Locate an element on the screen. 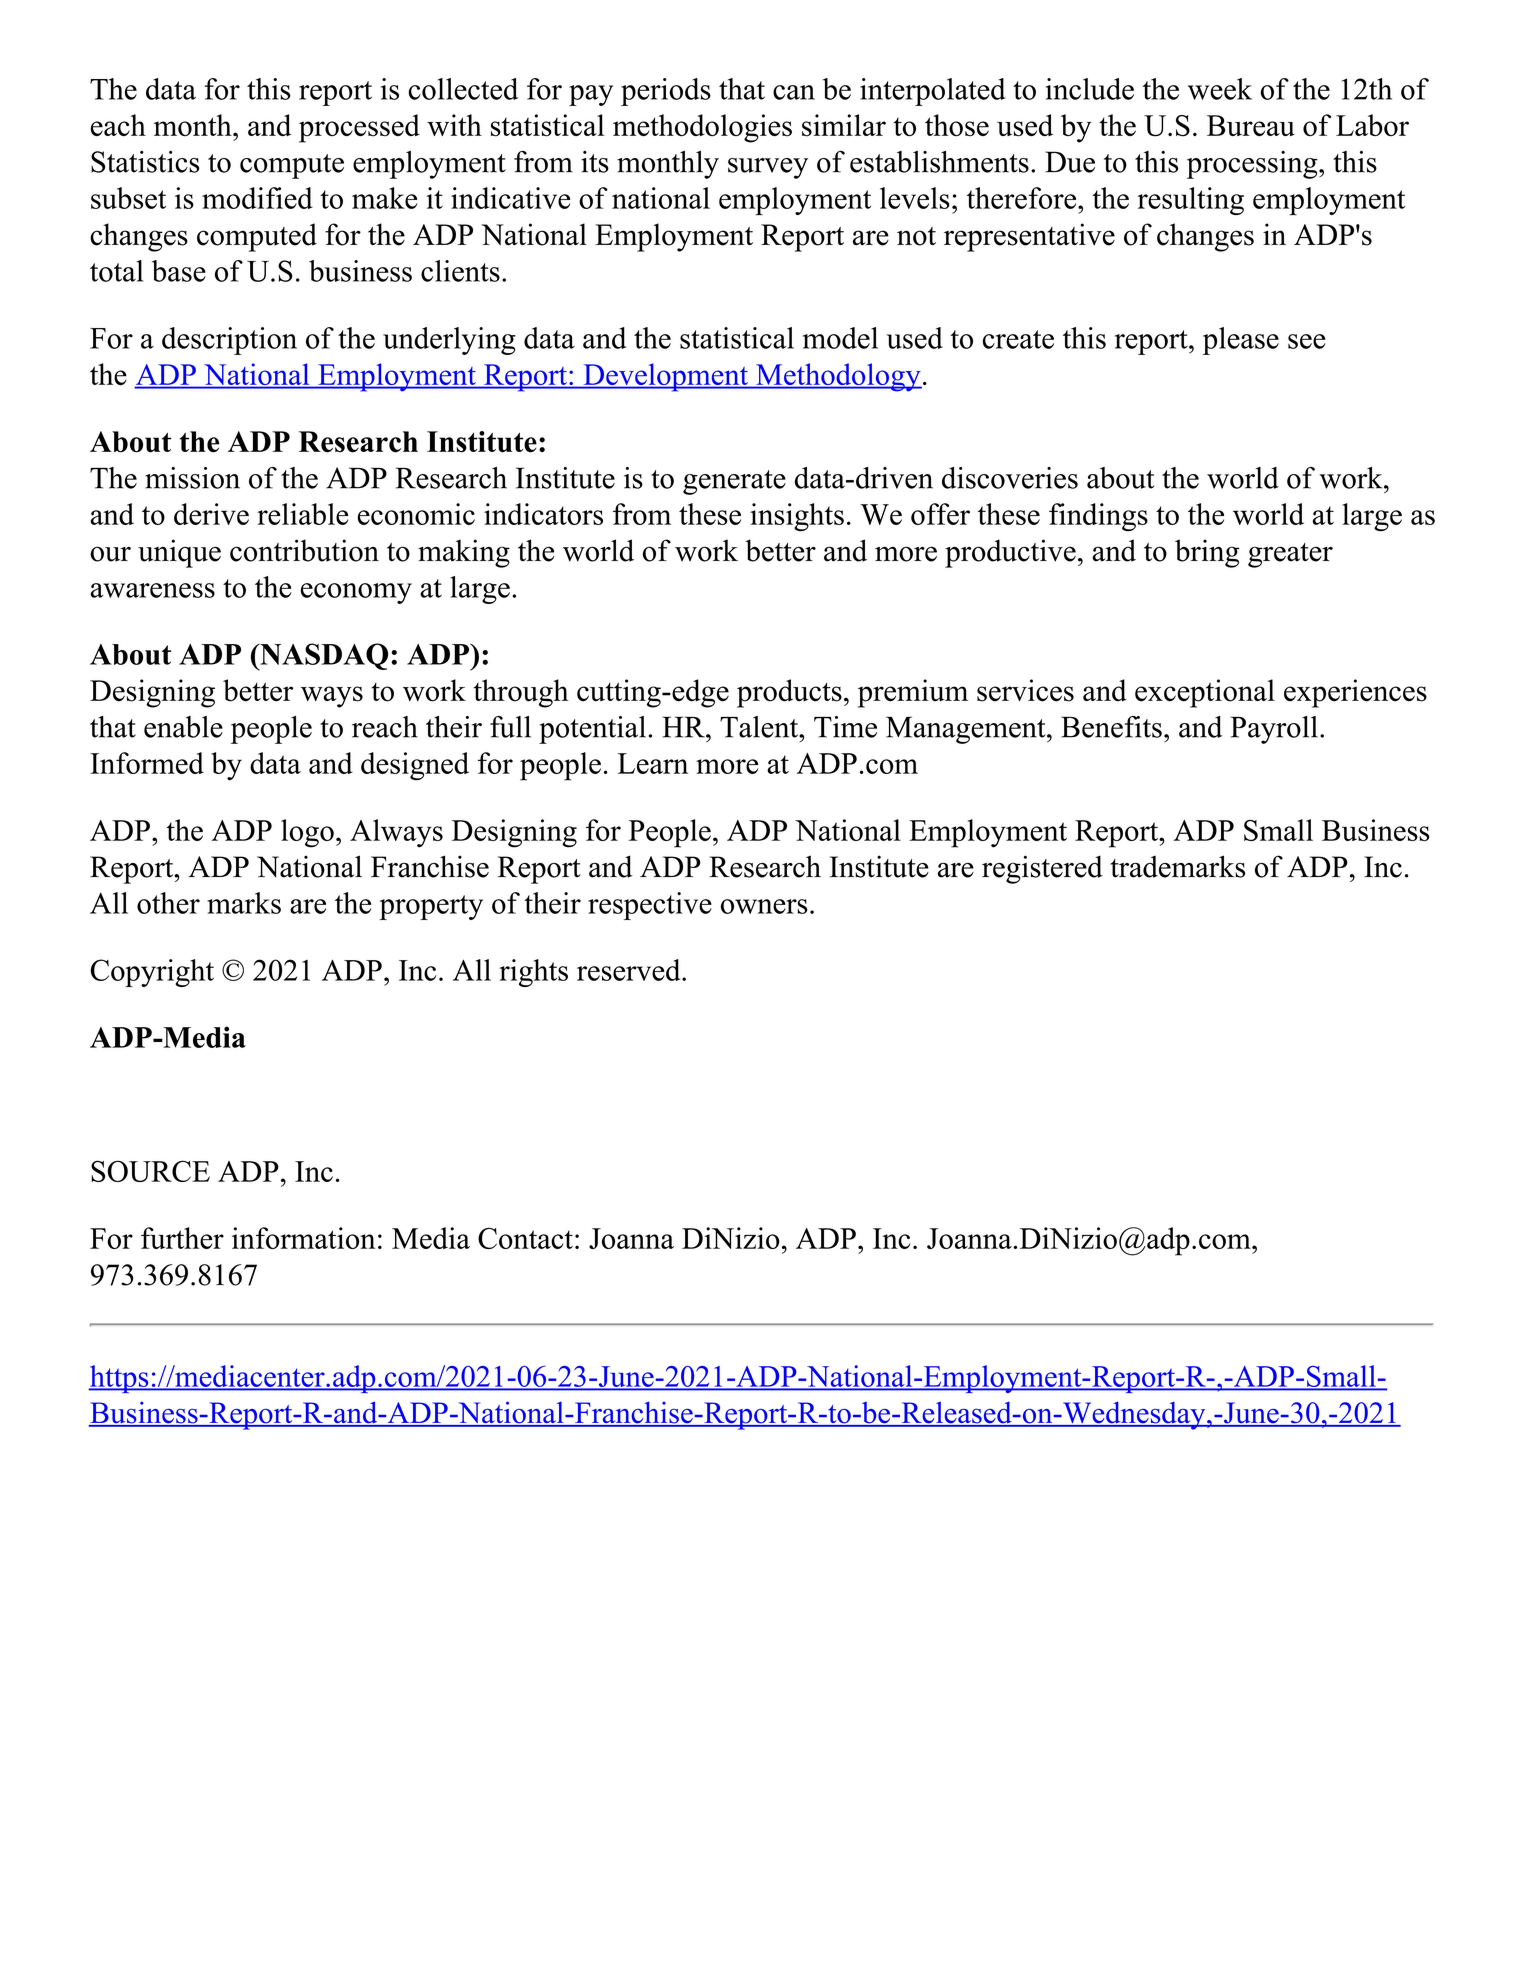  description is located at coordinates (229, 341).
